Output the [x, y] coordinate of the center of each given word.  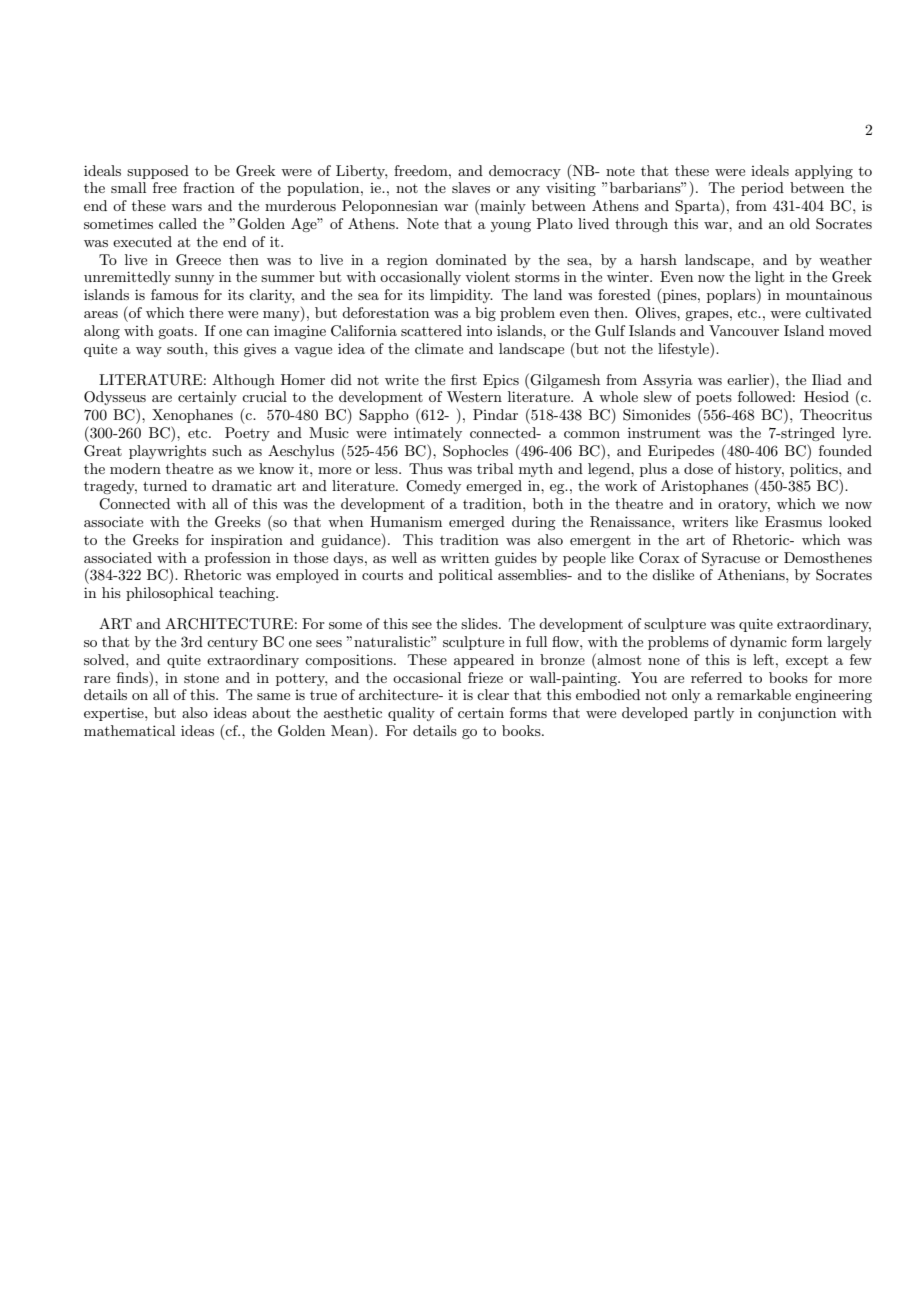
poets [714, 399]
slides [480, 623]
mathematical [129, 730]
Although [243, 381]
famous [174, 294]
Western [474, 396]
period [762, 189]
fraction [209, 187]
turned [165, 485]
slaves [471, 187]
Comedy [433, 487]
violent [487, 276]
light [769, 278]
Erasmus [793, 521]
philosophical [169, 594]
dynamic [758, 643]
